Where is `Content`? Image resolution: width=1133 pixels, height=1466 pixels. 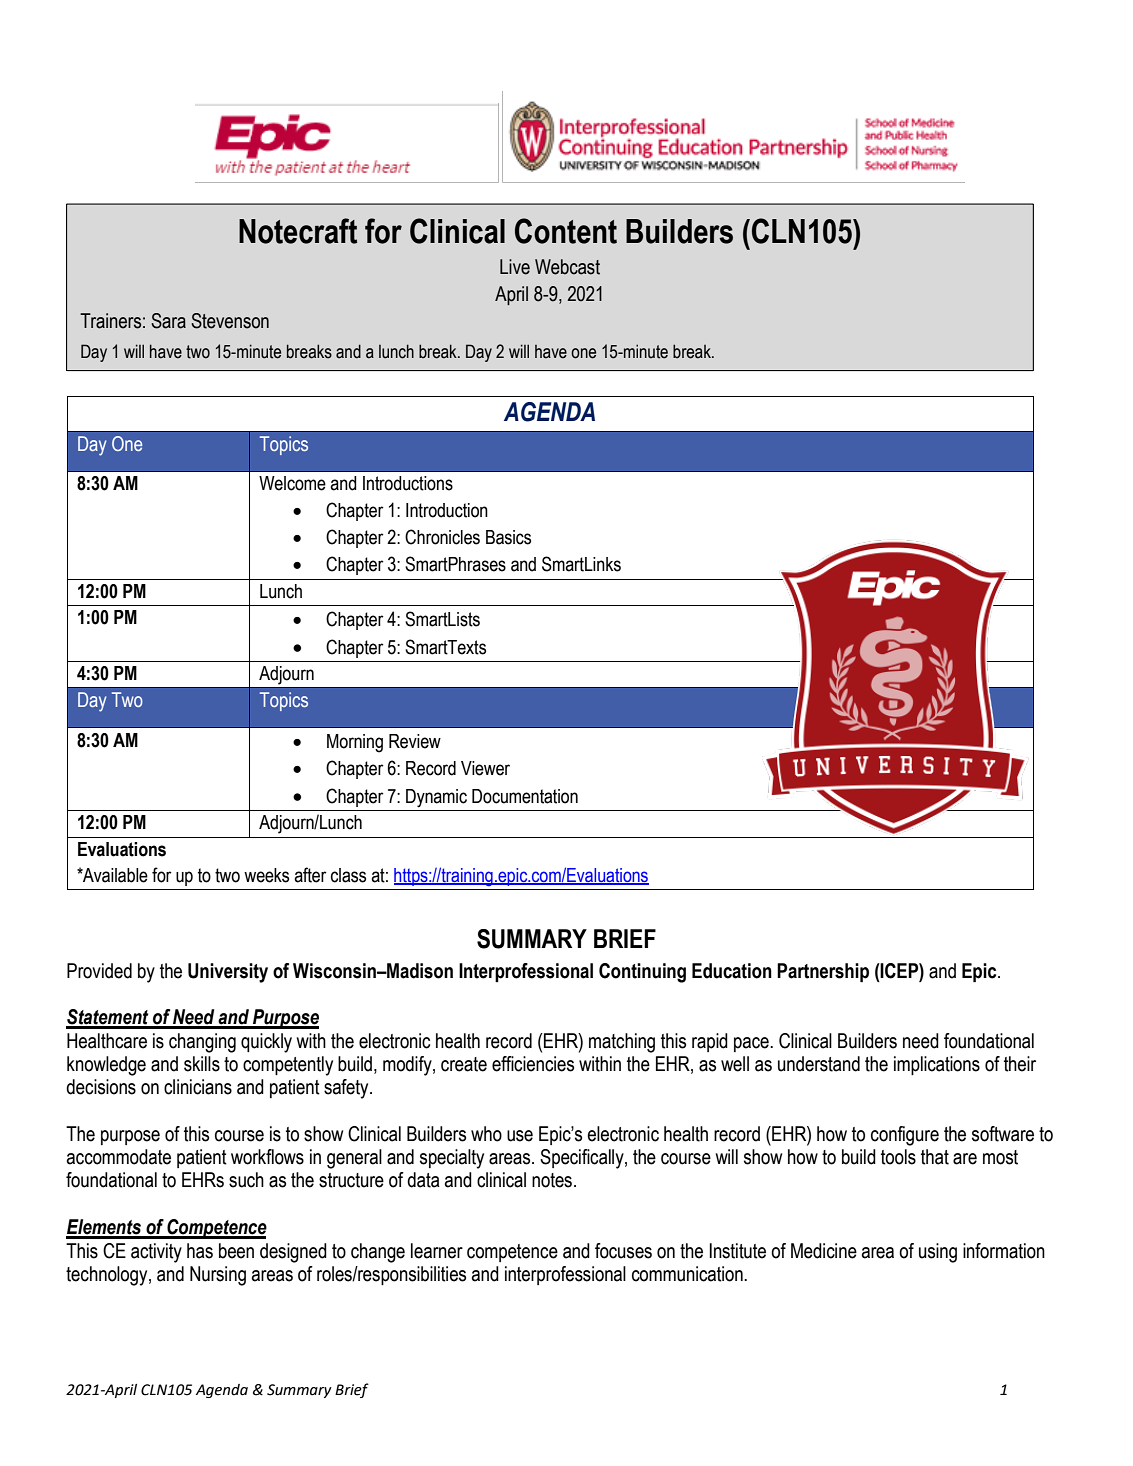 Content is located at coordinates (566, 231).
